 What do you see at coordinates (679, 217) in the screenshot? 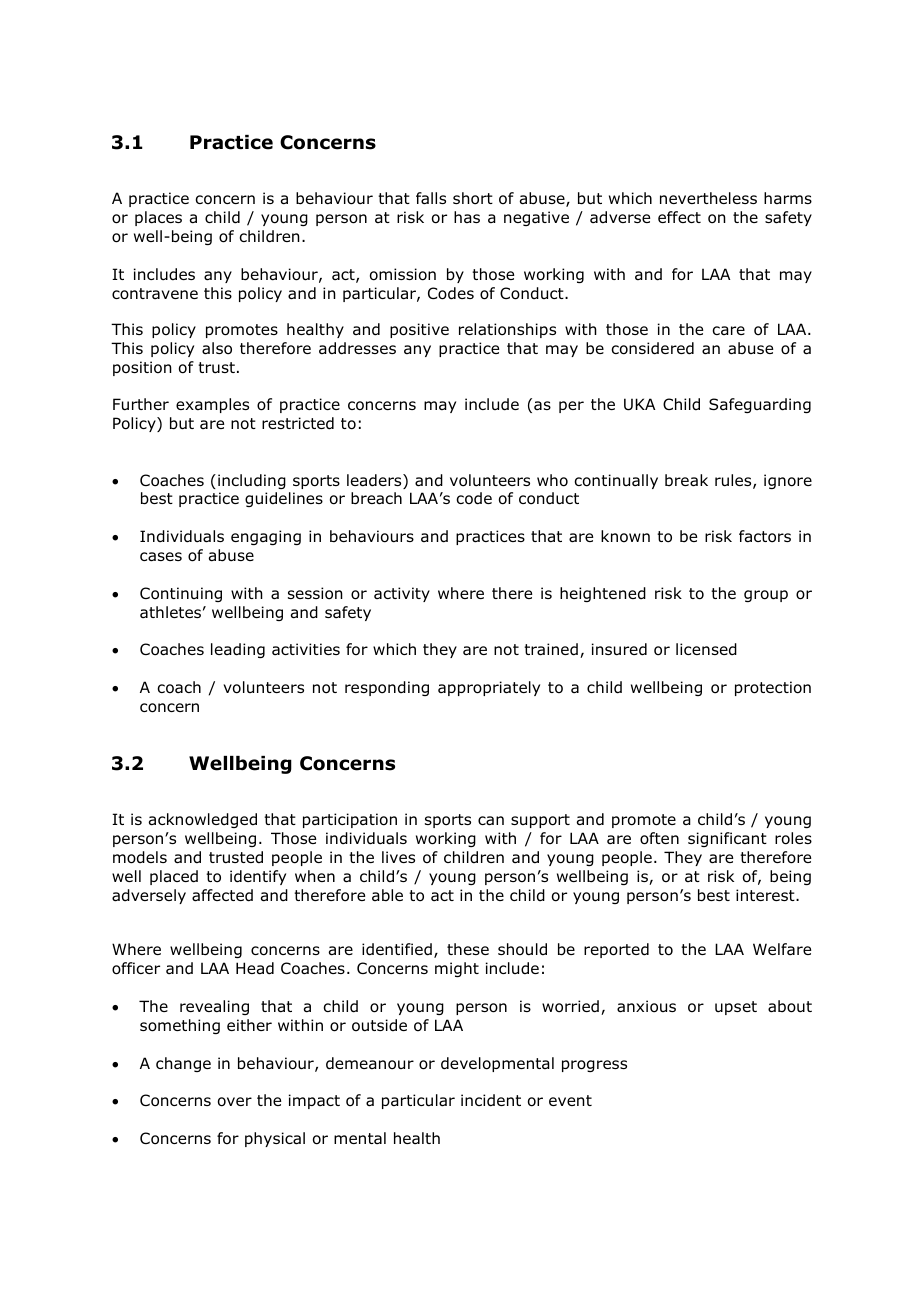
I see `effect` at bounding box center [679, 217].
